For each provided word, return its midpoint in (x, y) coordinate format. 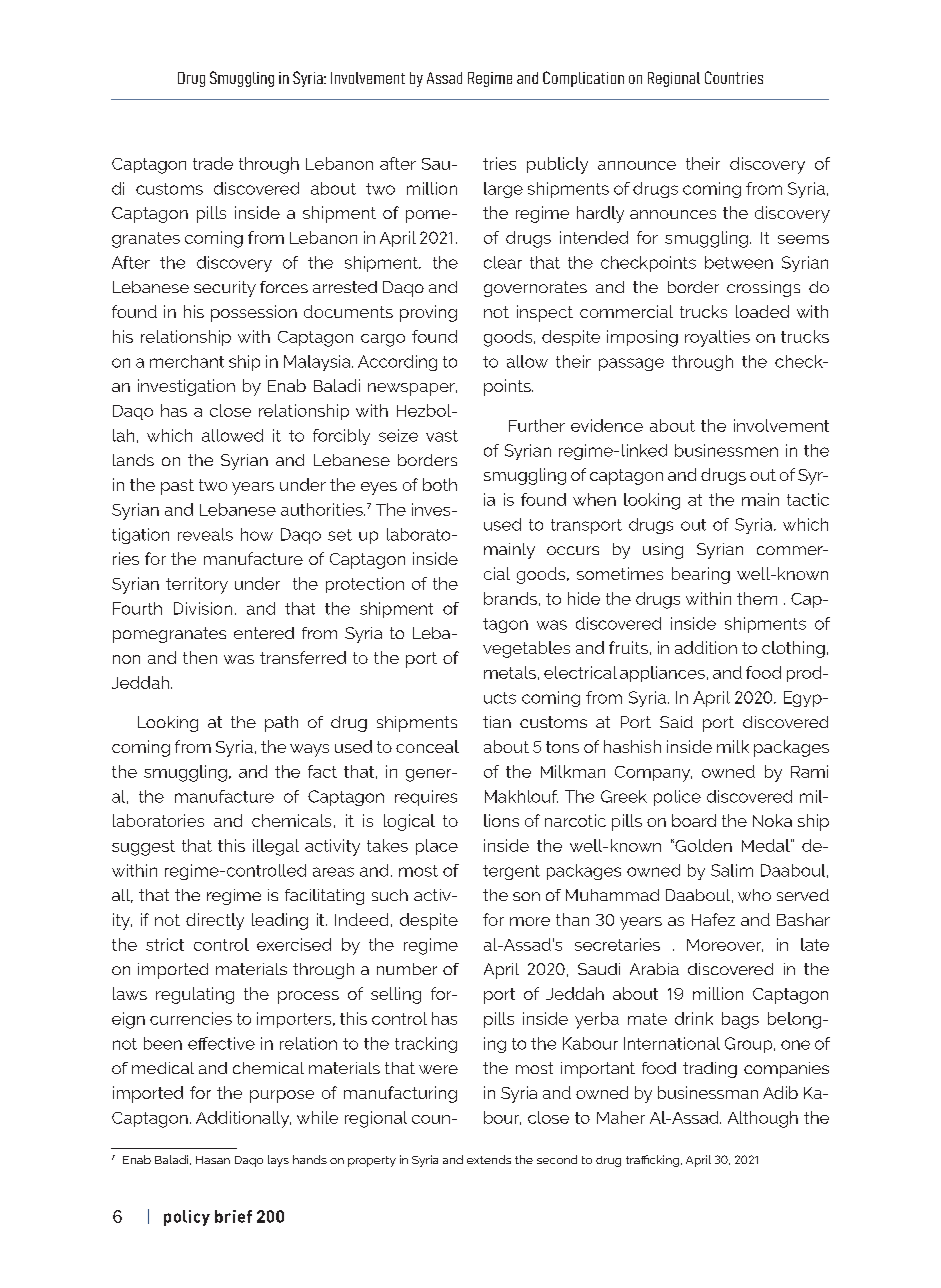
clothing (793, 649)
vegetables (526, 649)
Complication (583, 79)
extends (489, 1159)
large (503, 190)
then (200, 657)
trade (213, 163)
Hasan (213, 1160)
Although (763, 1119)
